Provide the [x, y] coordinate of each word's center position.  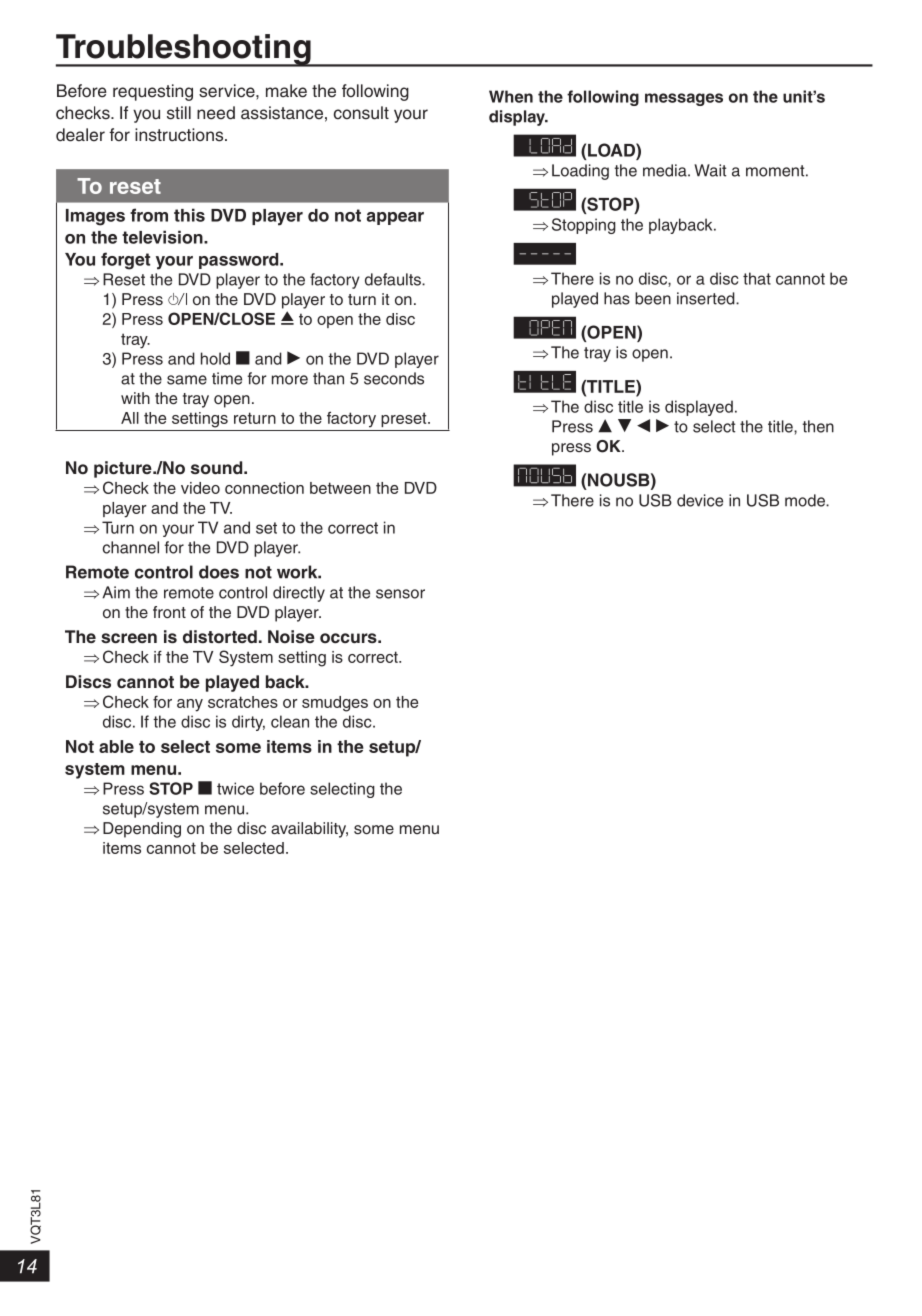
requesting [153, 92]
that [757, 278]
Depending [142, 830]
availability [309, 830]
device [700, 500]
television [163, 237]
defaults [394, 279]
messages [684, 99]
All [130, 418]
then [818, 426]
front [169, 612]
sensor [400, 594]
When [511, 96]
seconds [394, 378]
